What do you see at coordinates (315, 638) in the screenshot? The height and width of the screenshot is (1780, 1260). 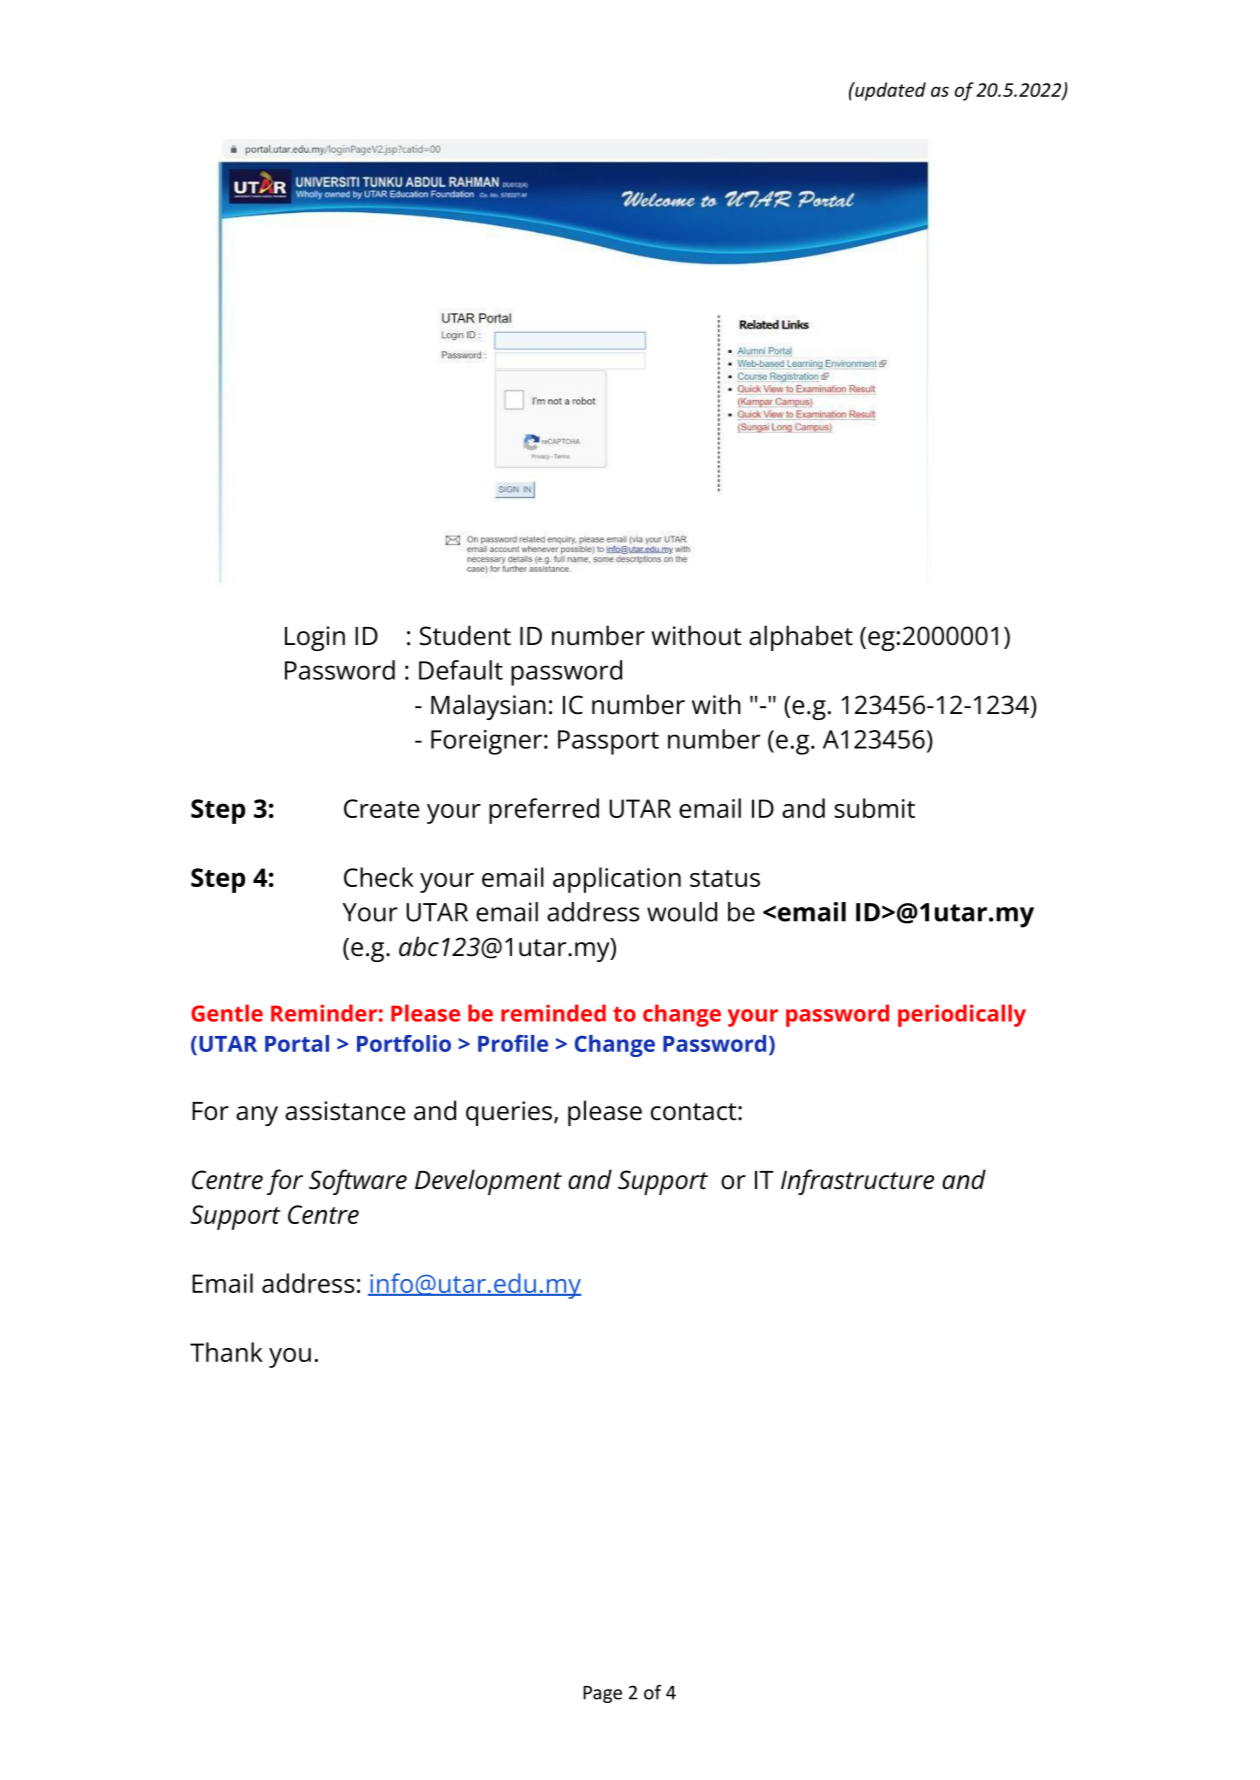 I see `Login` at bounding box center [315, 638].
